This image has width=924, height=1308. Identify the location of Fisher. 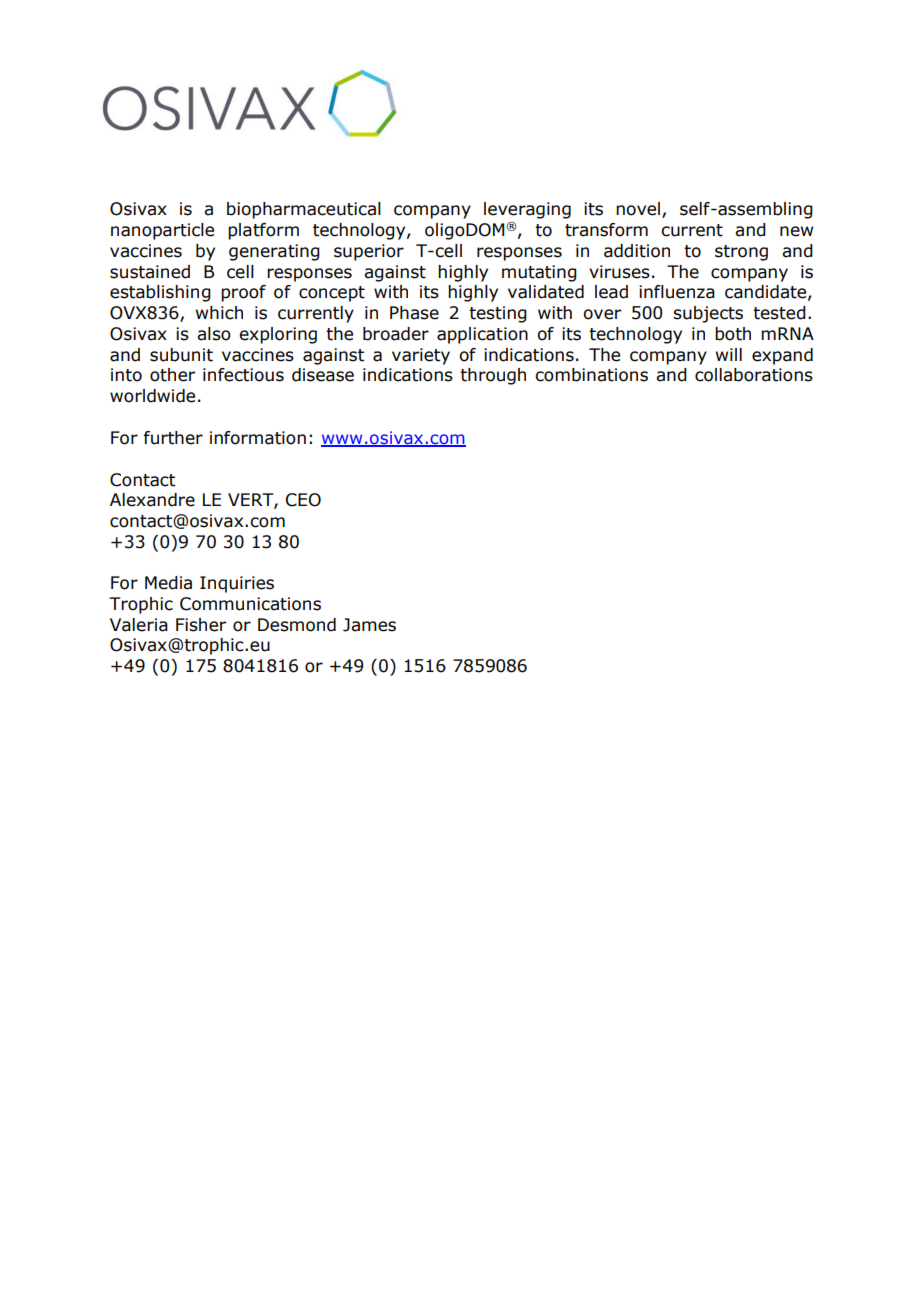
(201, 625).
